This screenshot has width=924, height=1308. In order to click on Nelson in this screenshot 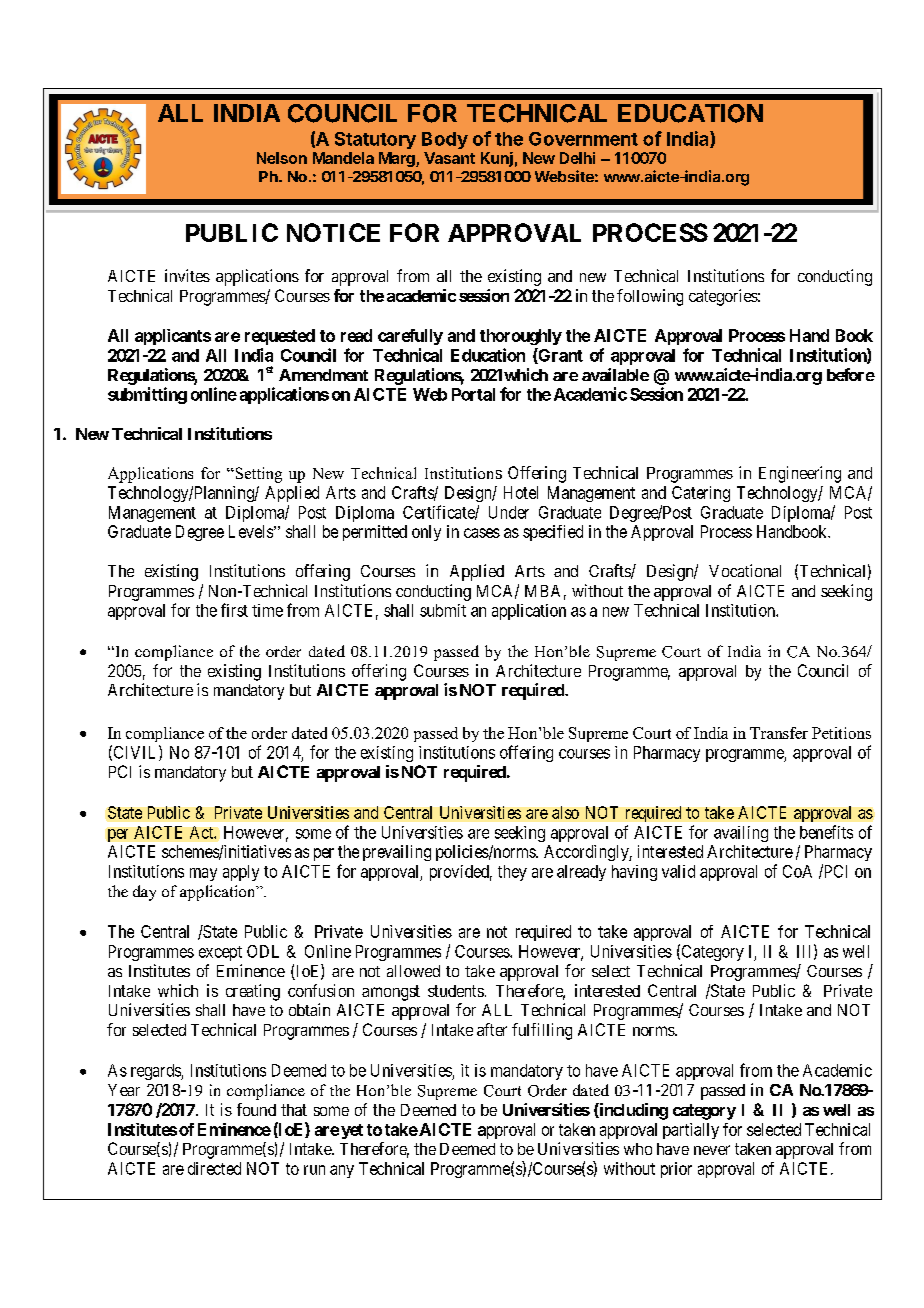, I will do `click(282, 158)`.
